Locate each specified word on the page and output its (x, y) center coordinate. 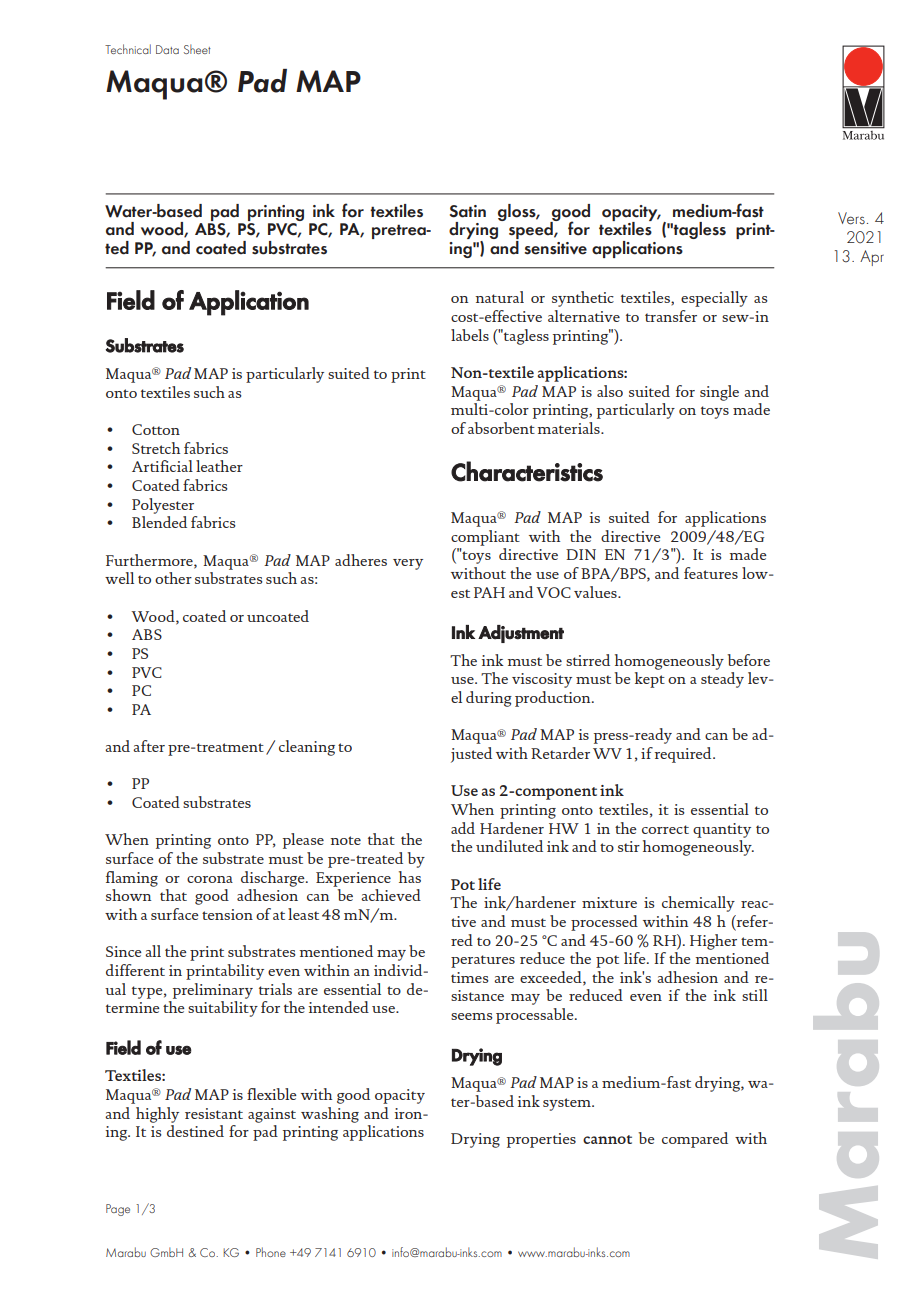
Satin (468, 211)
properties (541, 1140)
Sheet (197, 49)
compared (695, 1140)
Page (118, 1210)
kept (650, 680)
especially (714, 299)
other (173, 578)
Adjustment (521, 634)
